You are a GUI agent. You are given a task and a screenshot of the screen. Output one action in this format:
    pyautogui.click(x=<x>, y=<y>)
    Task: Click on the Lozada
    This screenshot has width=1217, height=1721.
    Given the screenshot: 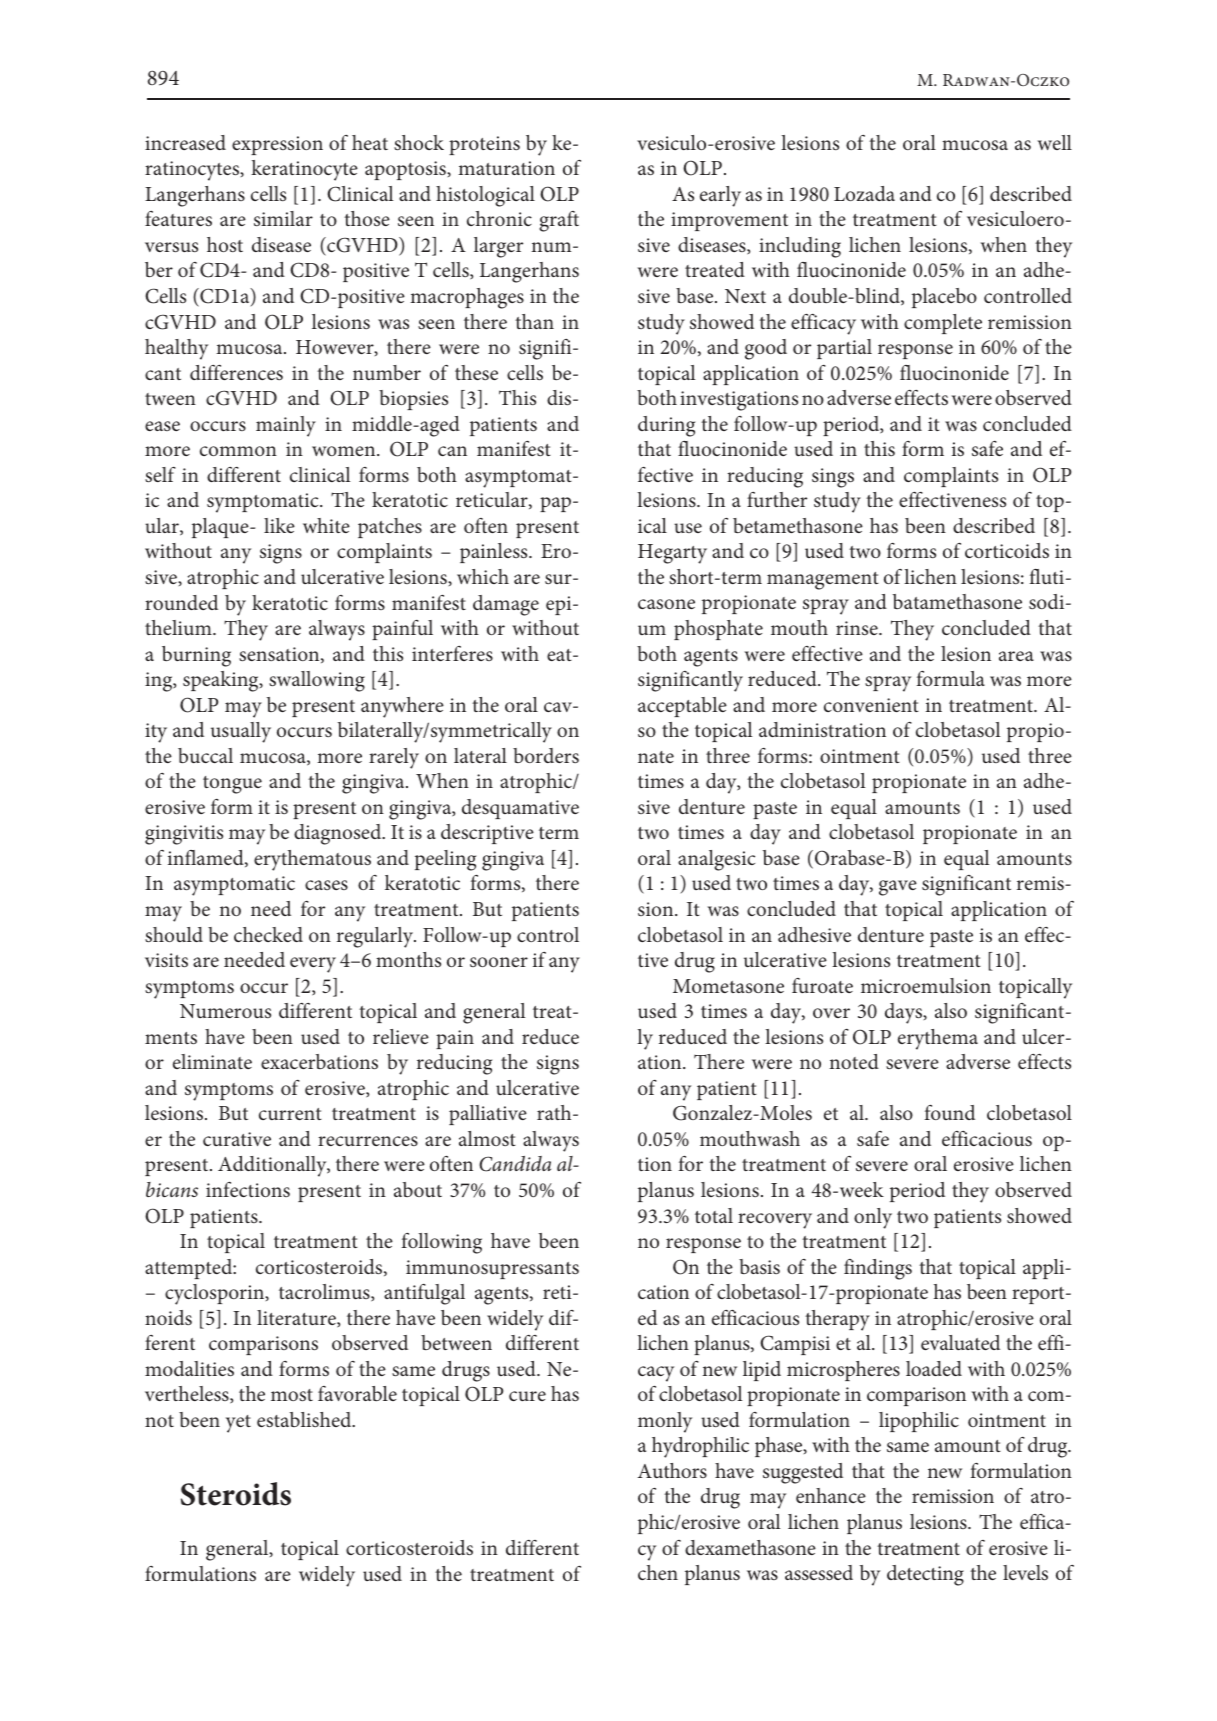 What is the action you would take?
    pyautogui.click(x=864, y=193)
